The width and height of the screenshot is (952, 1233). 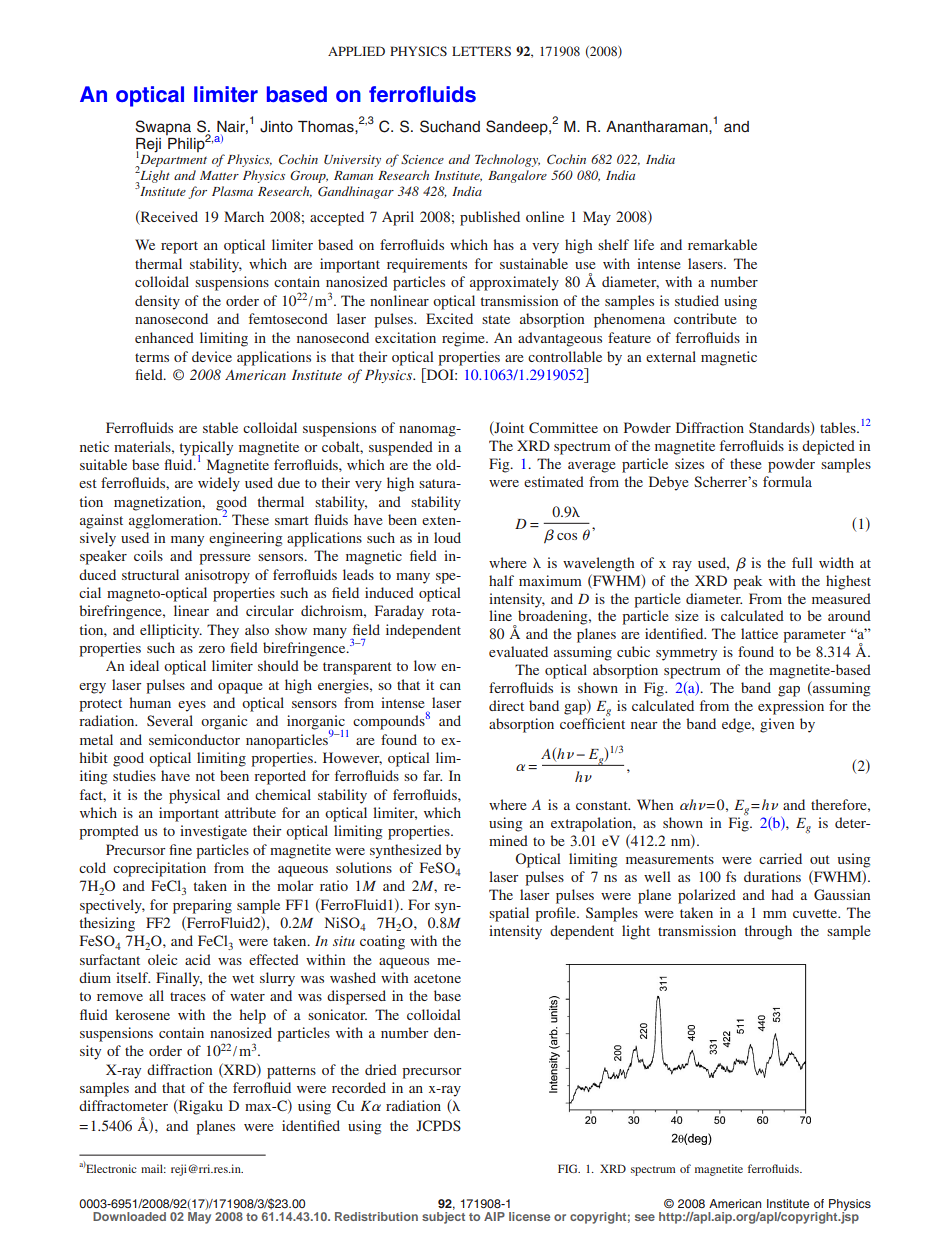 I want to click on zero, so click(x=212, y=649).
